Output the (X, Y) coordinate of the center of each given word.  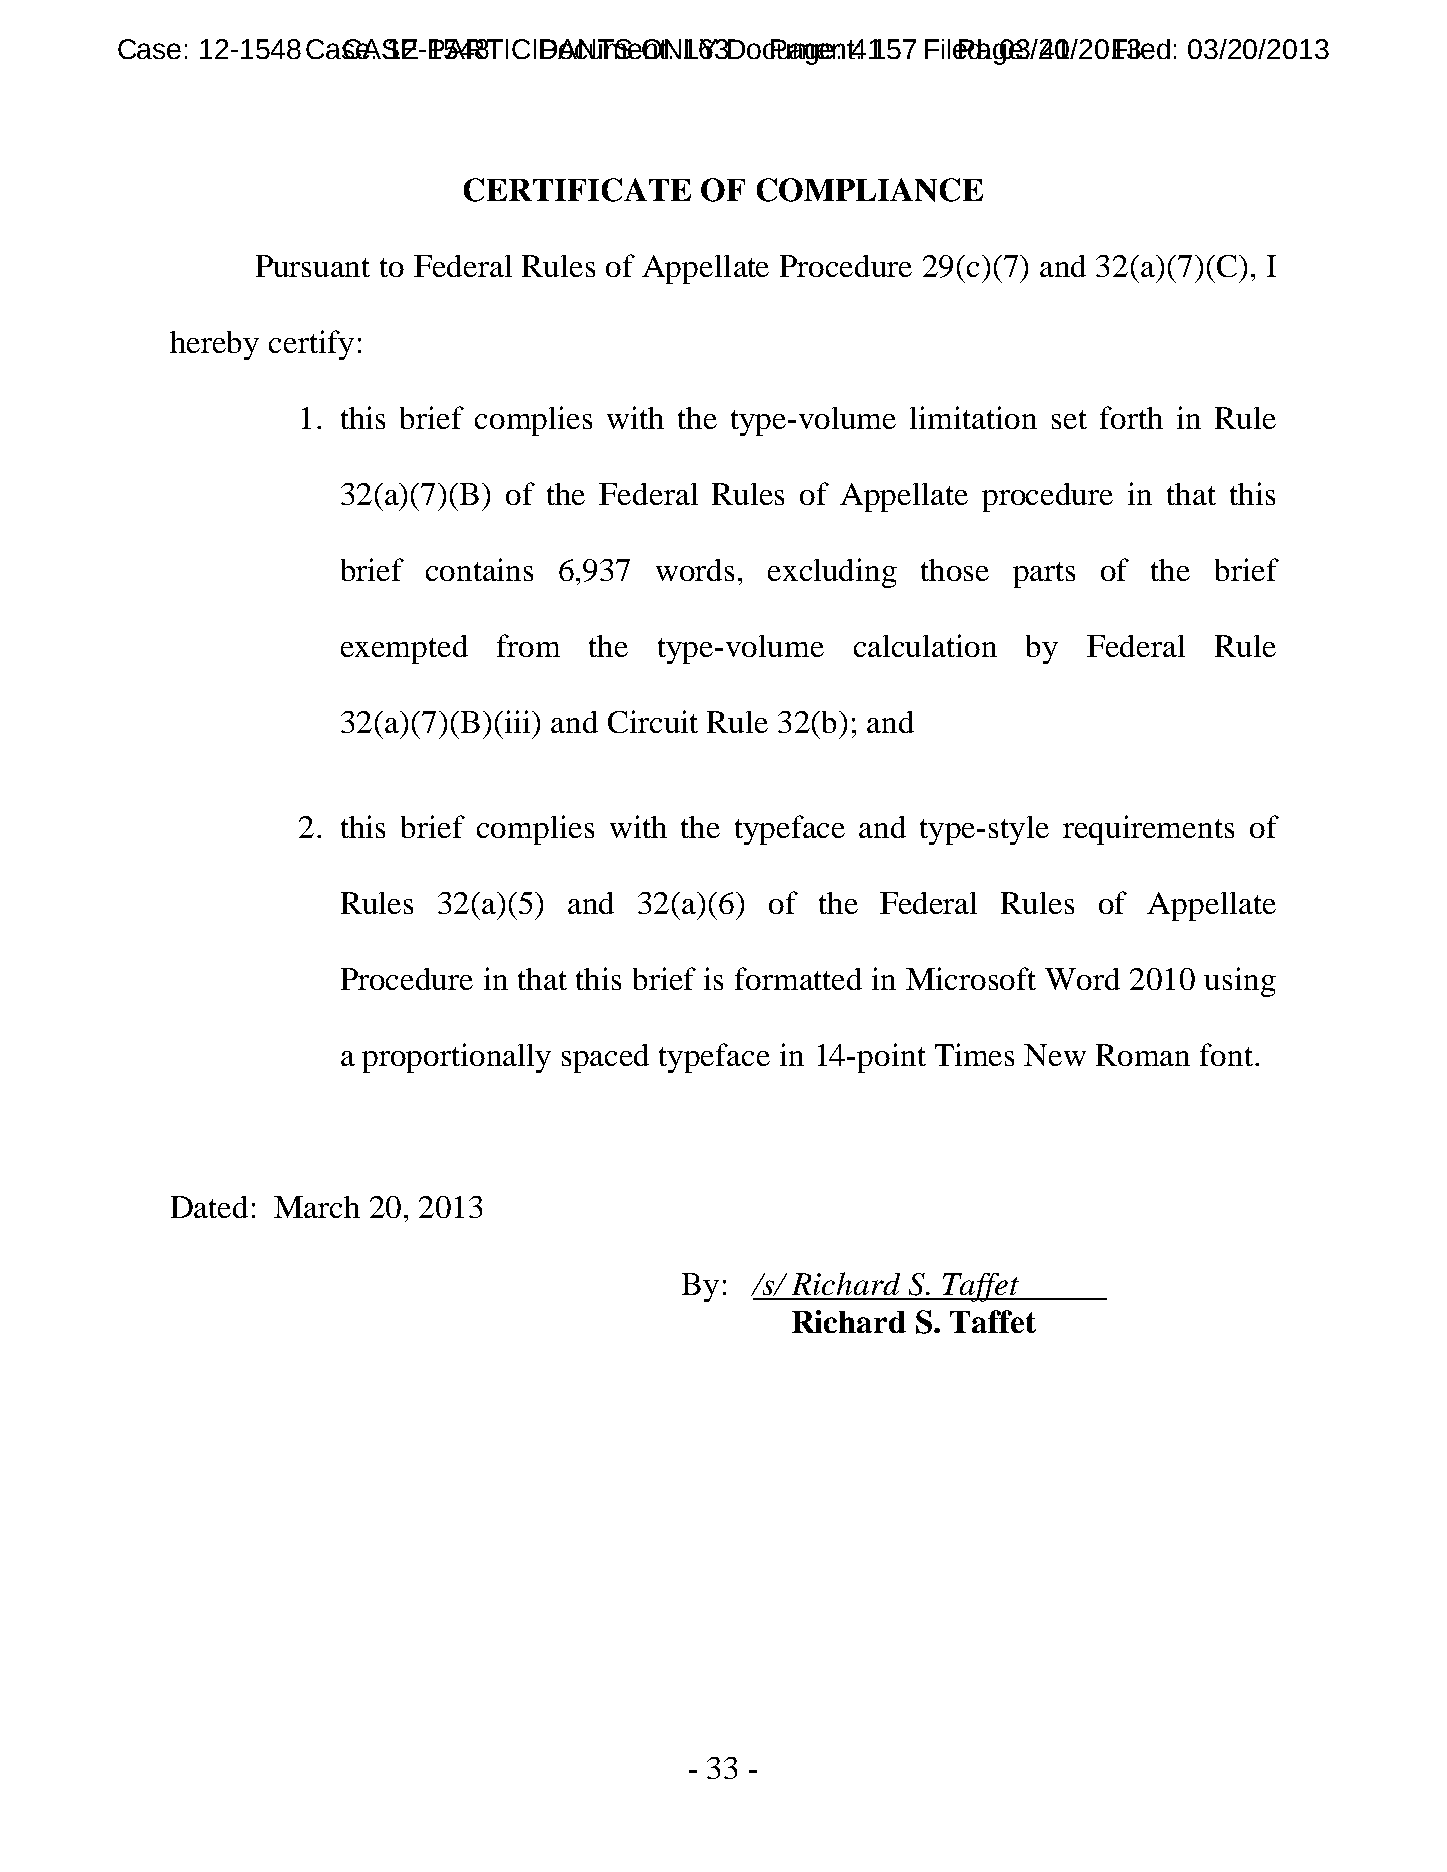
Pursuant (313, 266)
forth (1131, 417)
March (317, 1207)
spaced (605, 1058)
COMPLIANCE (870, 190)
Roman (1143, 1055)
